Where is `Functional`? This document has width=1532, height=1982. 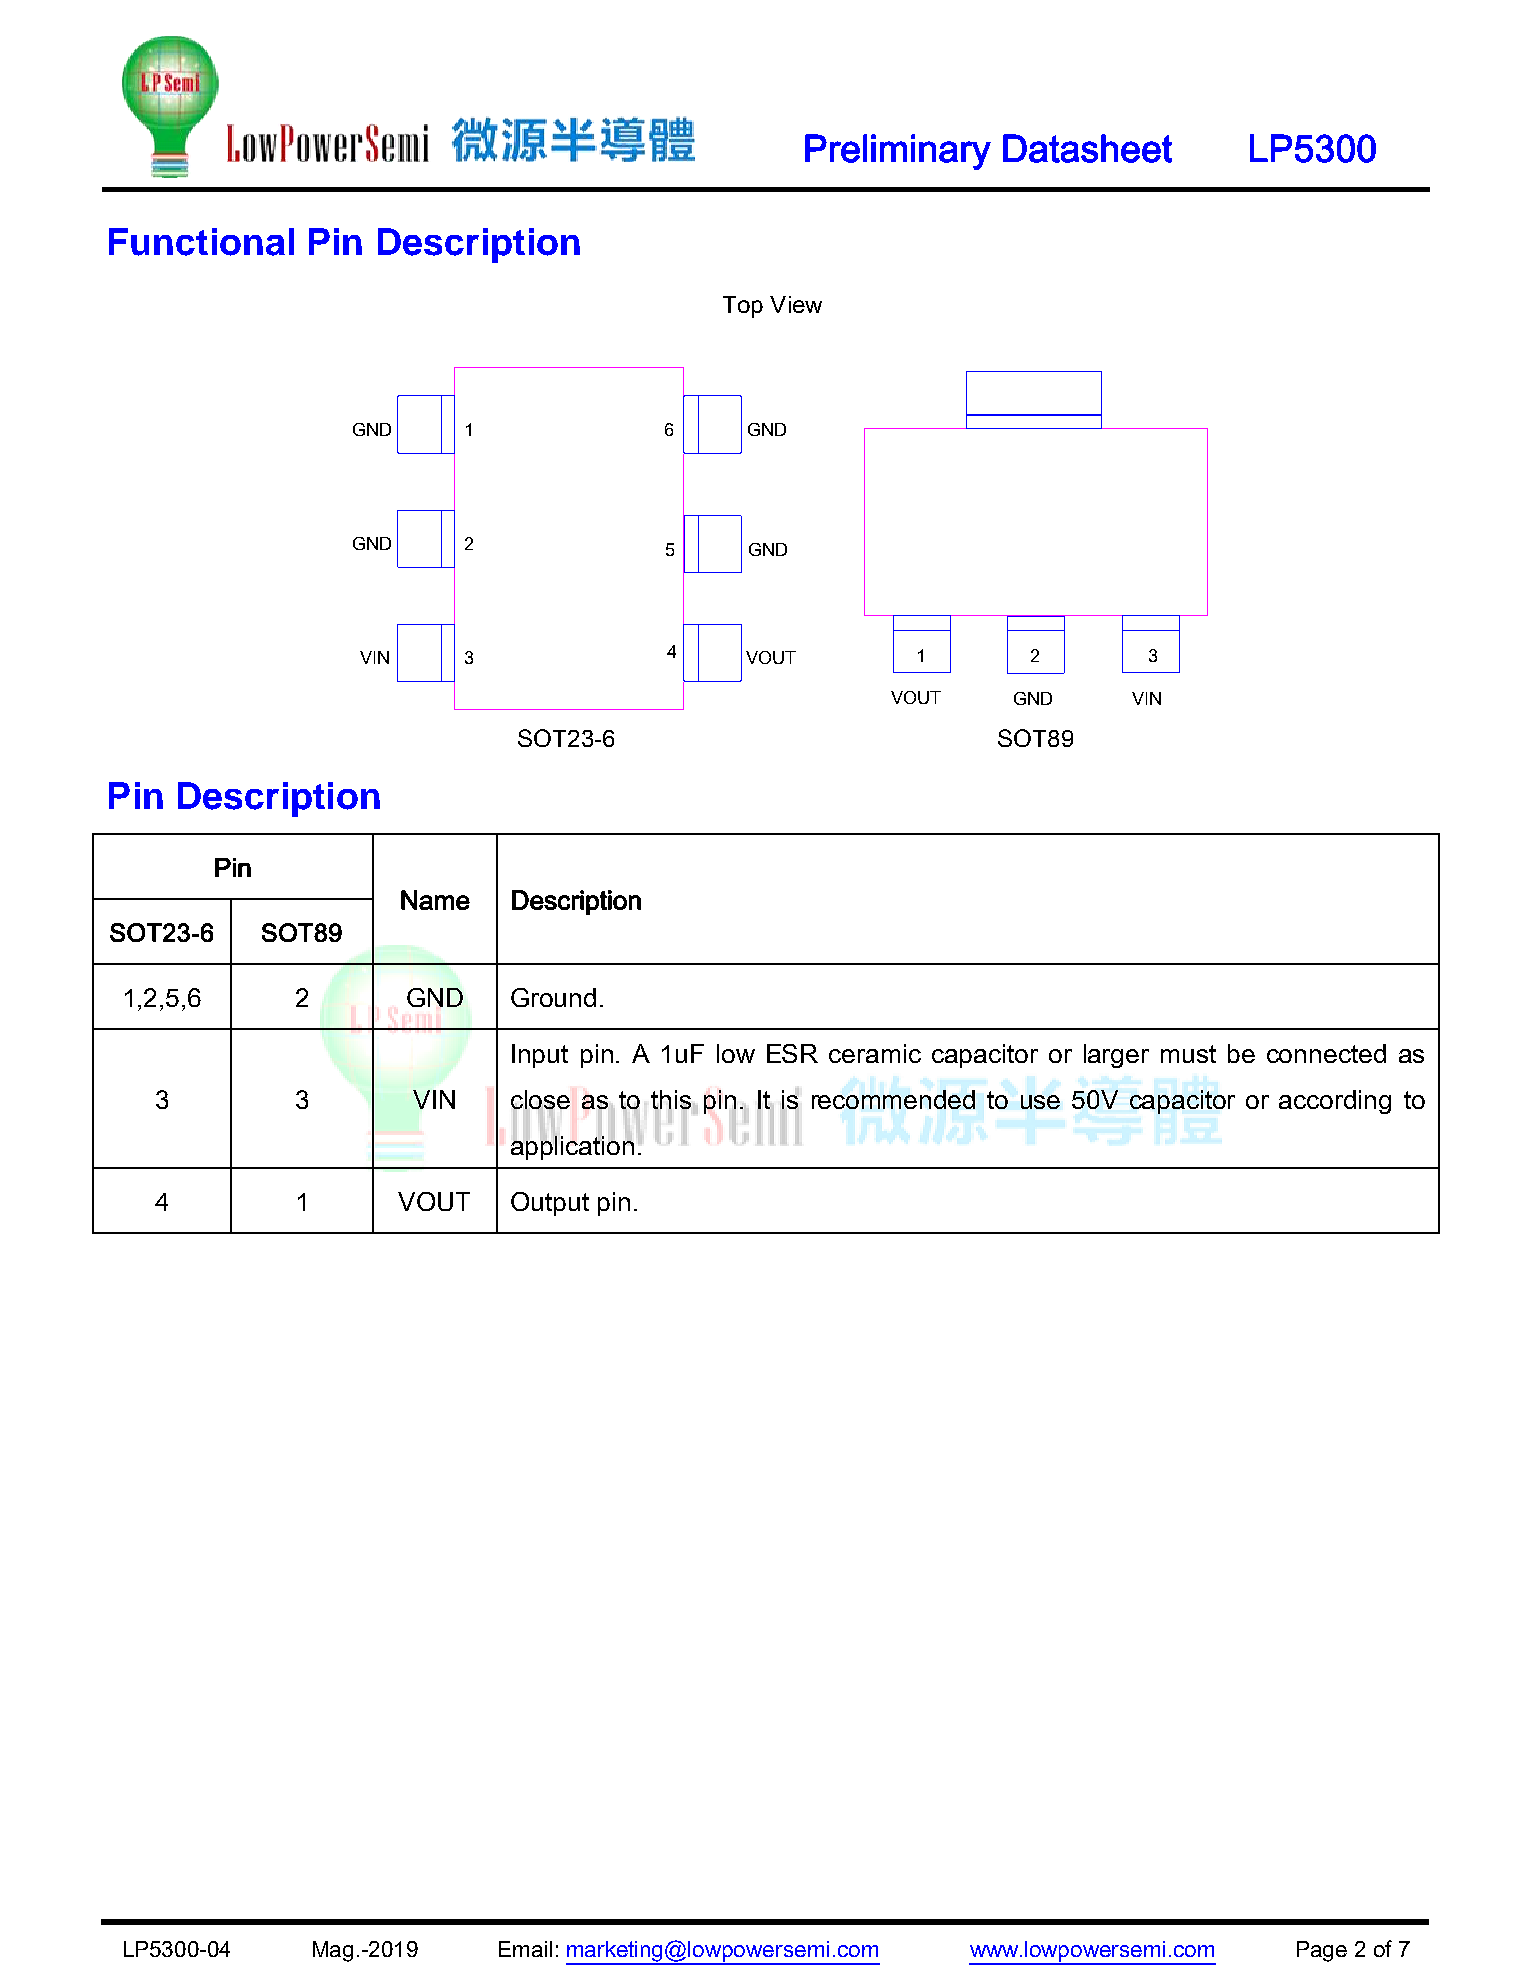
Functional is located at coordinates (201, 242).
